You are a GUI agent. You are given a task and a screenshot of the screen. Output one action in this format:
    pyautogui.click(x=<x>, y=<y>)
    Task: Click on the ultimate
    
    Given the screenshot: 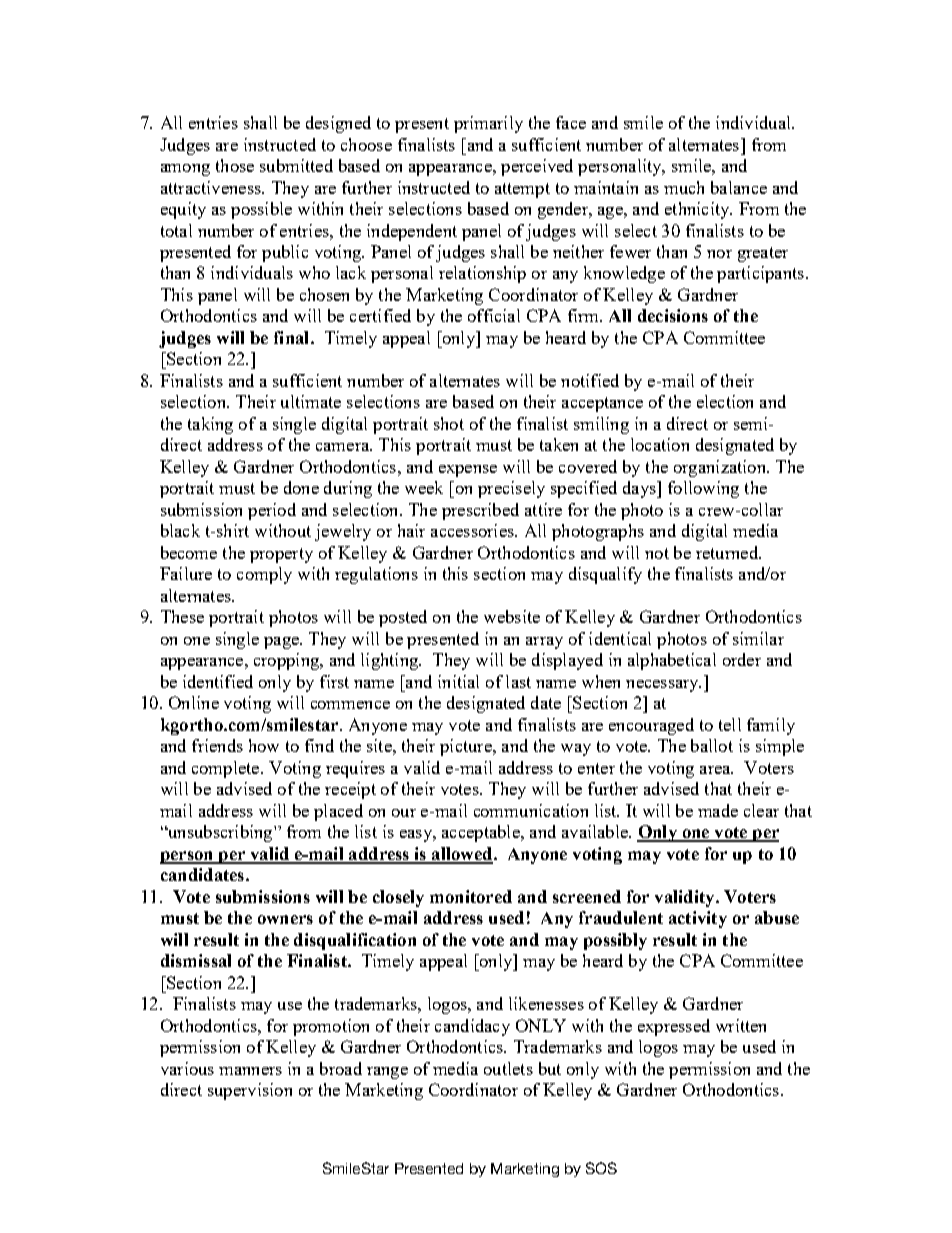 What is the action you would take?
    pyautogui.click(x=311, y=401)
